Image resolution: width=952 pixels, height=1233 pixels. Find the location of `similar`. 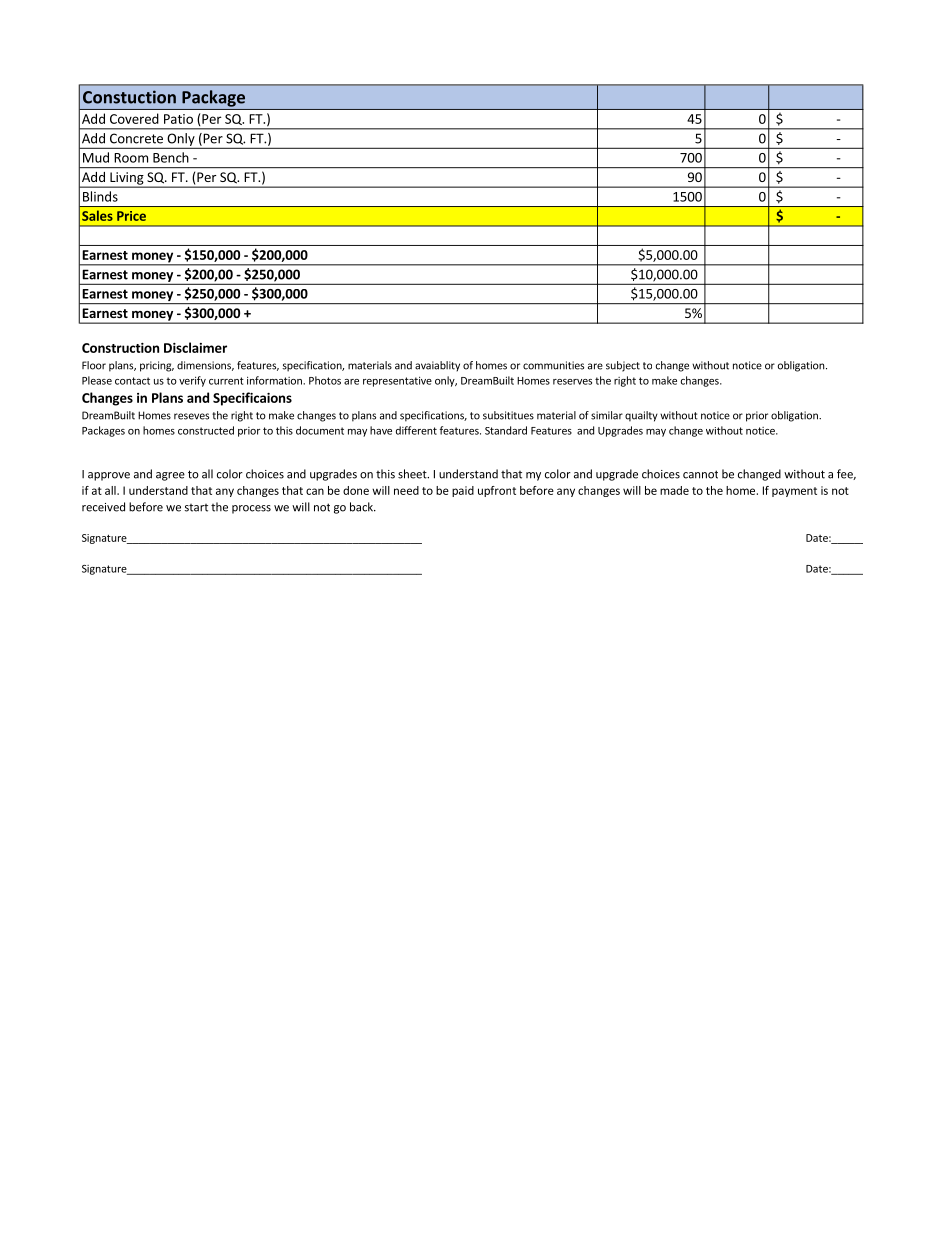

similar is located at coordinates (607, 415).
